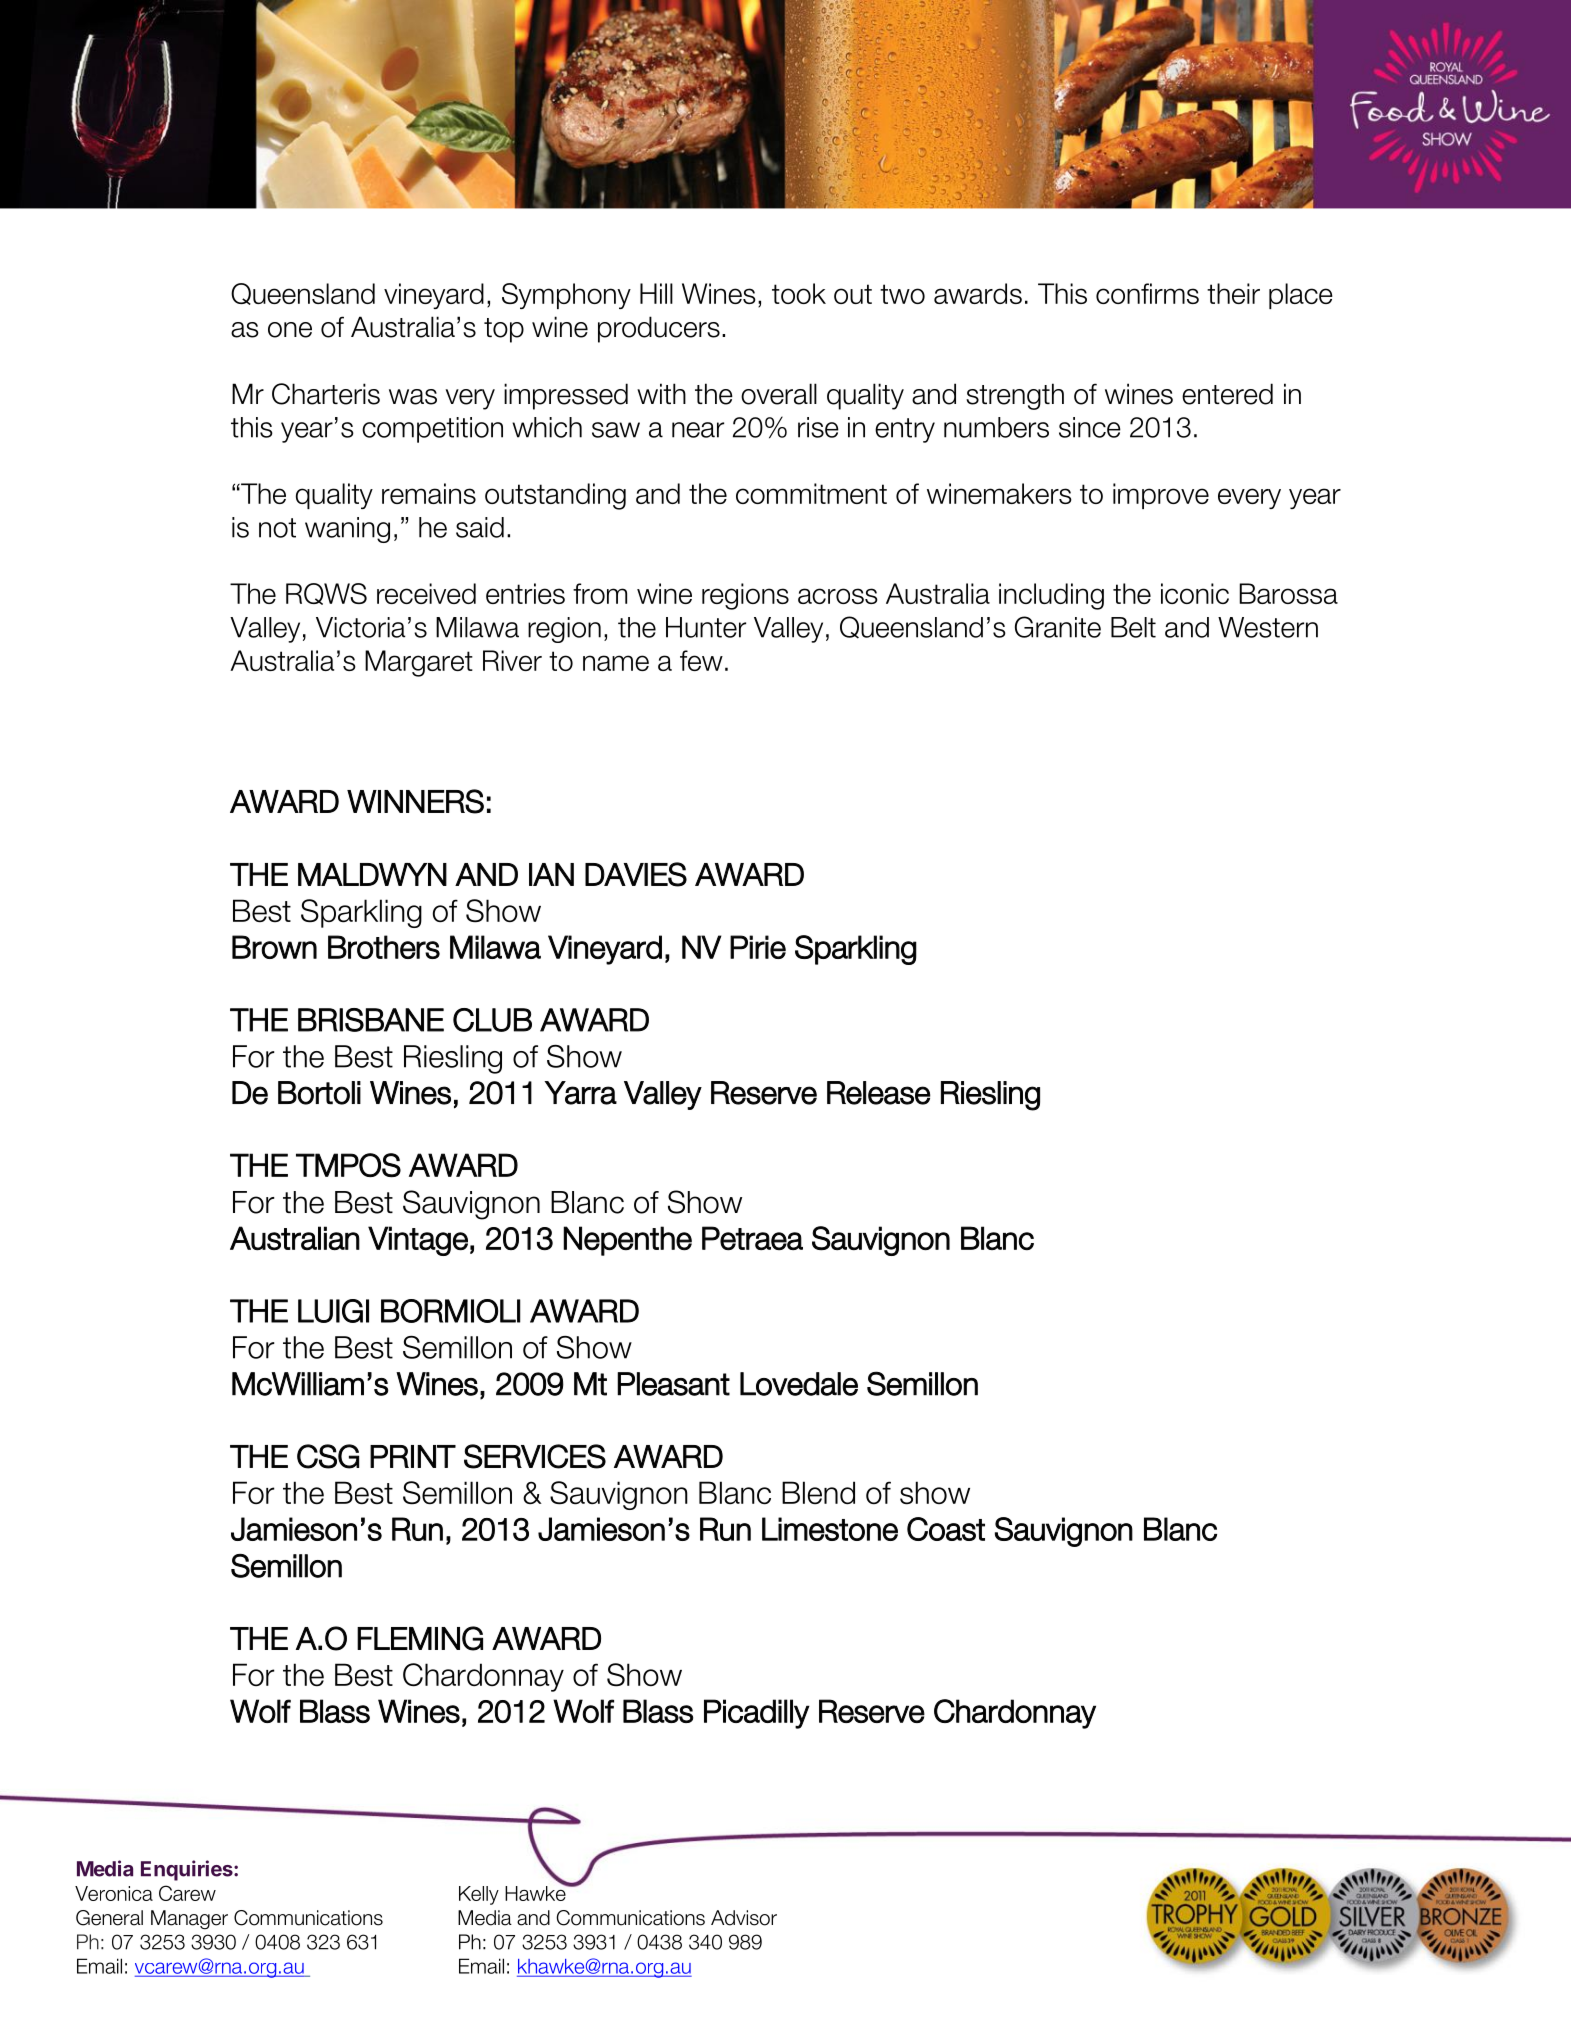 The image size is (1571, 2033). What do you see at coordinates (673, 1384) in the screenshot?
I see `Pleasant` at bounding box center [673, 1384].
